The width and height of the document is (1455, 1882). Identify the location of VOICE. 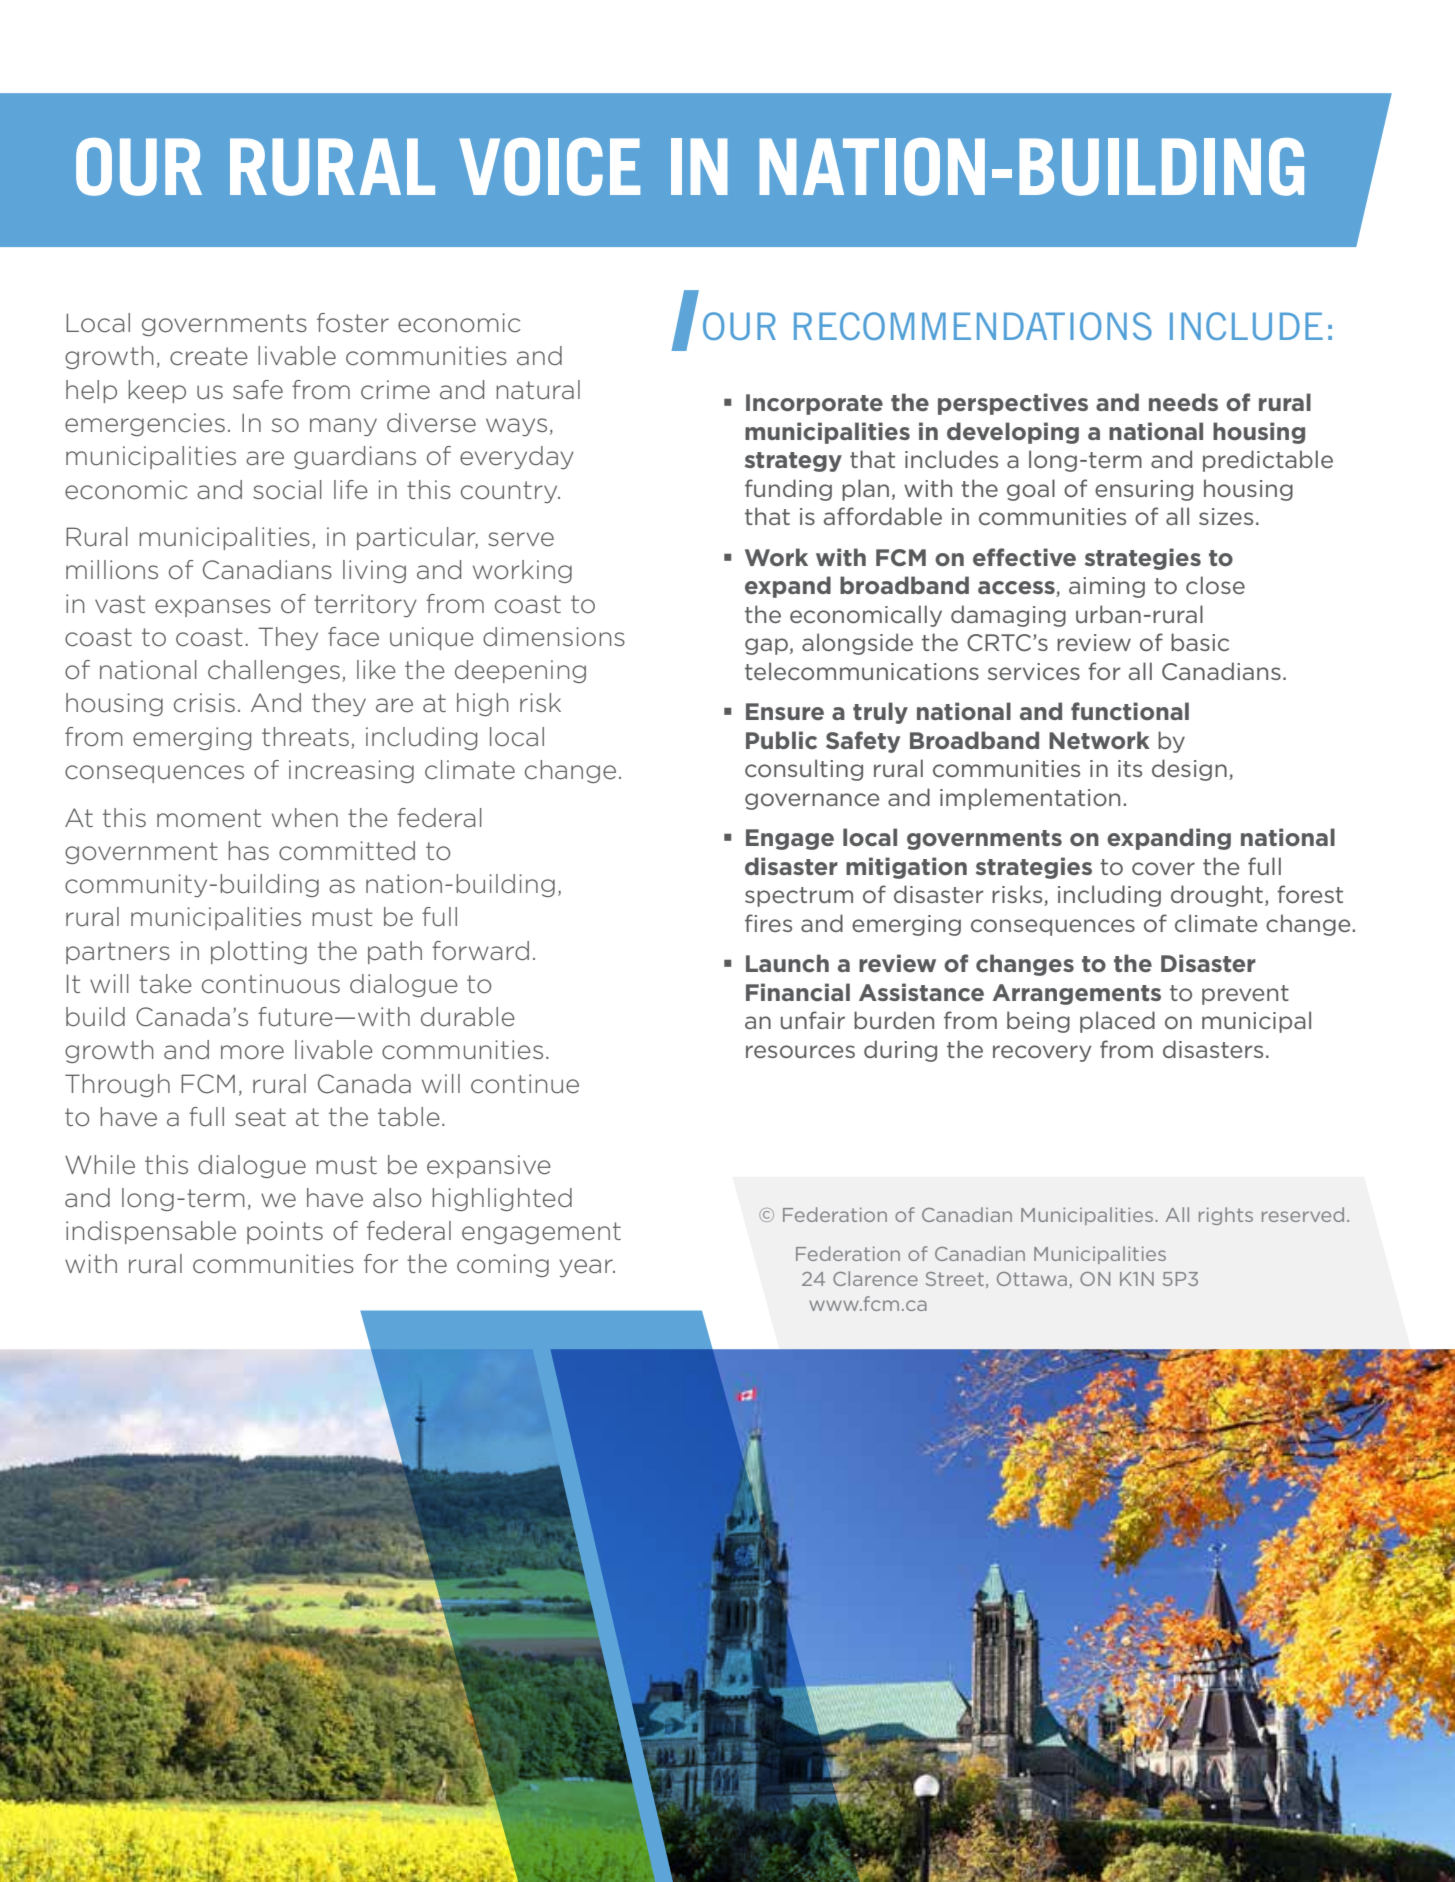
(549, 167).
